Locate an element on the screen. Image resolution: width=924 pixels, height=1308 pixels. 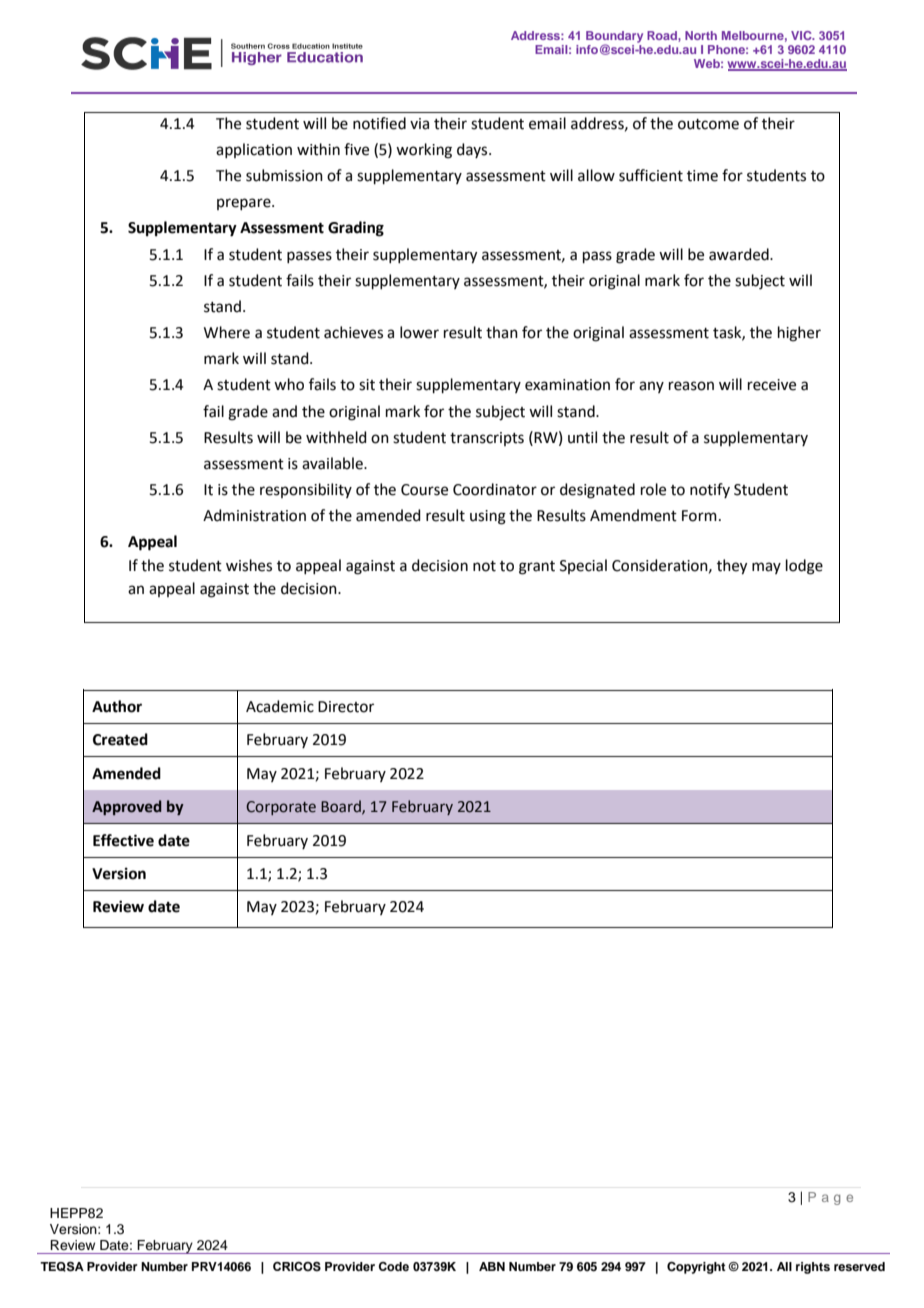
application is located at coordinates (254, 150).
